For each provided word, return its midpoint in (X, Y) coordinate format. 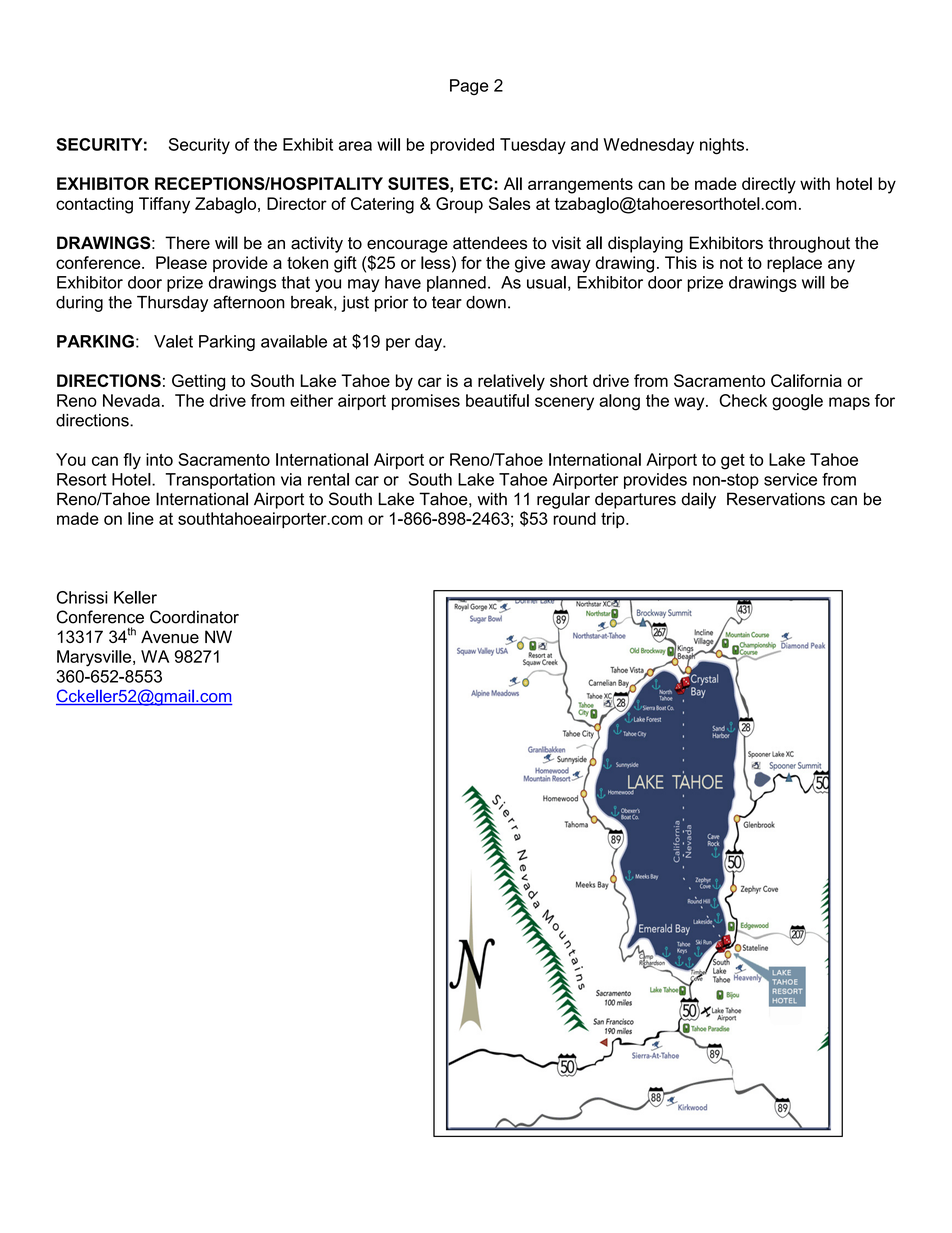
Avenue (170, 637)
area (355, 146)
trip (614, 520)
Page (469, 87)
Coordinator (194, 617)
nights (722, 146)
